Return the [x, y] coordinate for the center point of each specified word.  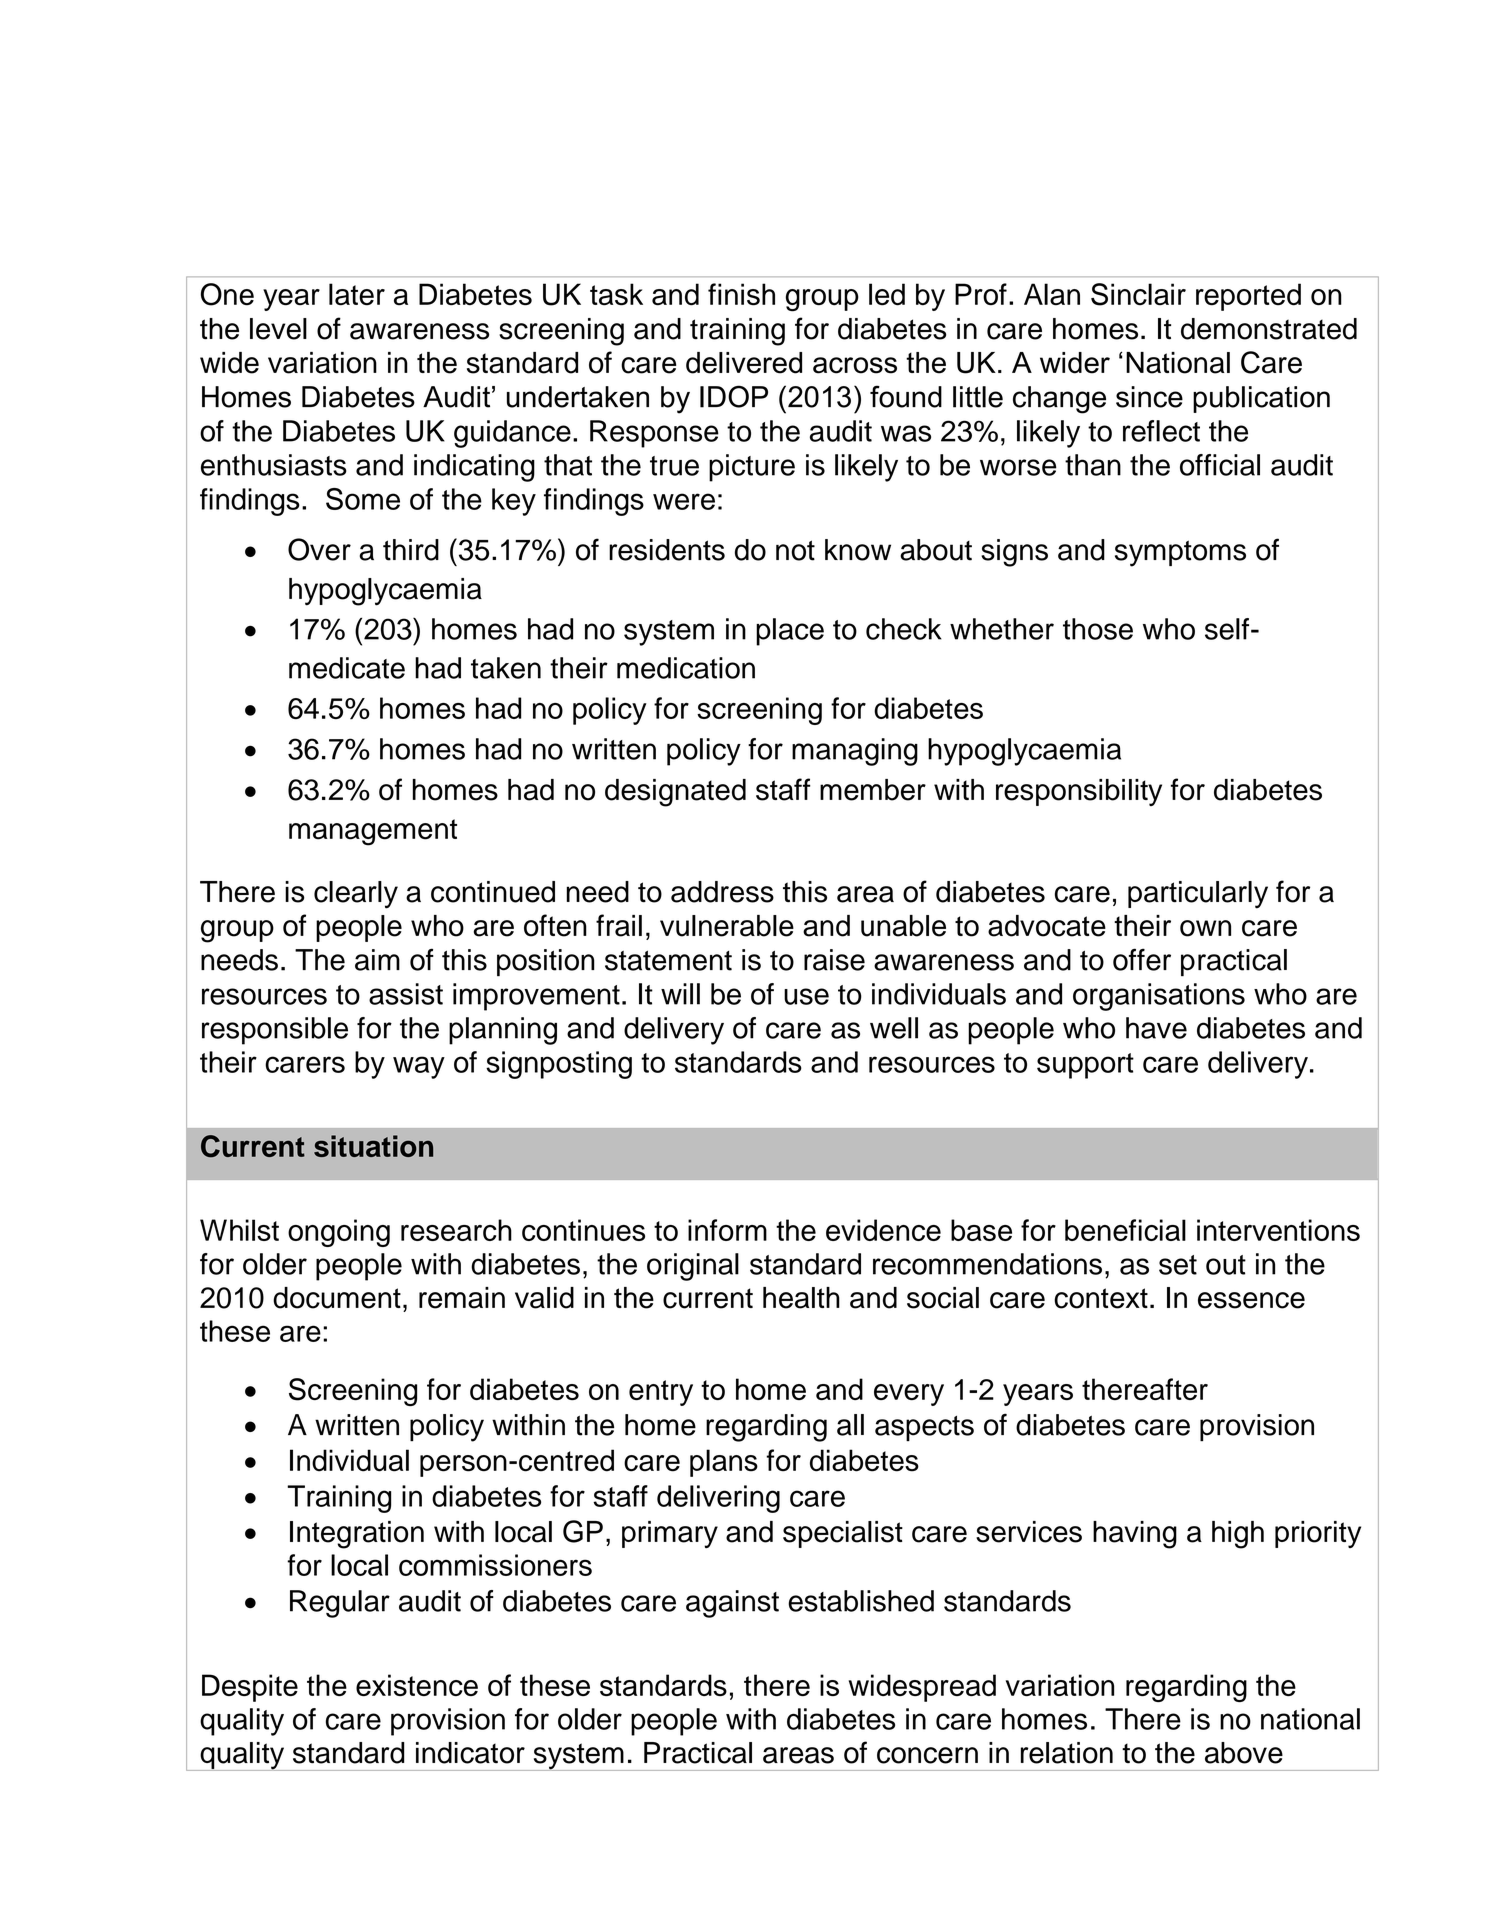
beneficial [1125, 1230]
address [722, 892]
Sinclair [1138, 294]
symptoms [1180, 553]
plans [724, 1463]
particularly [1198, 895]
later [357, 294]
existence [417, 1685]
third [411, 550]
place [790, 632]
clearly [356, 895]
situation [373, 1146]
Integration [357, 1535]
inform [727, 1230]
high [1238, 1535]
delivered [744, 363]
